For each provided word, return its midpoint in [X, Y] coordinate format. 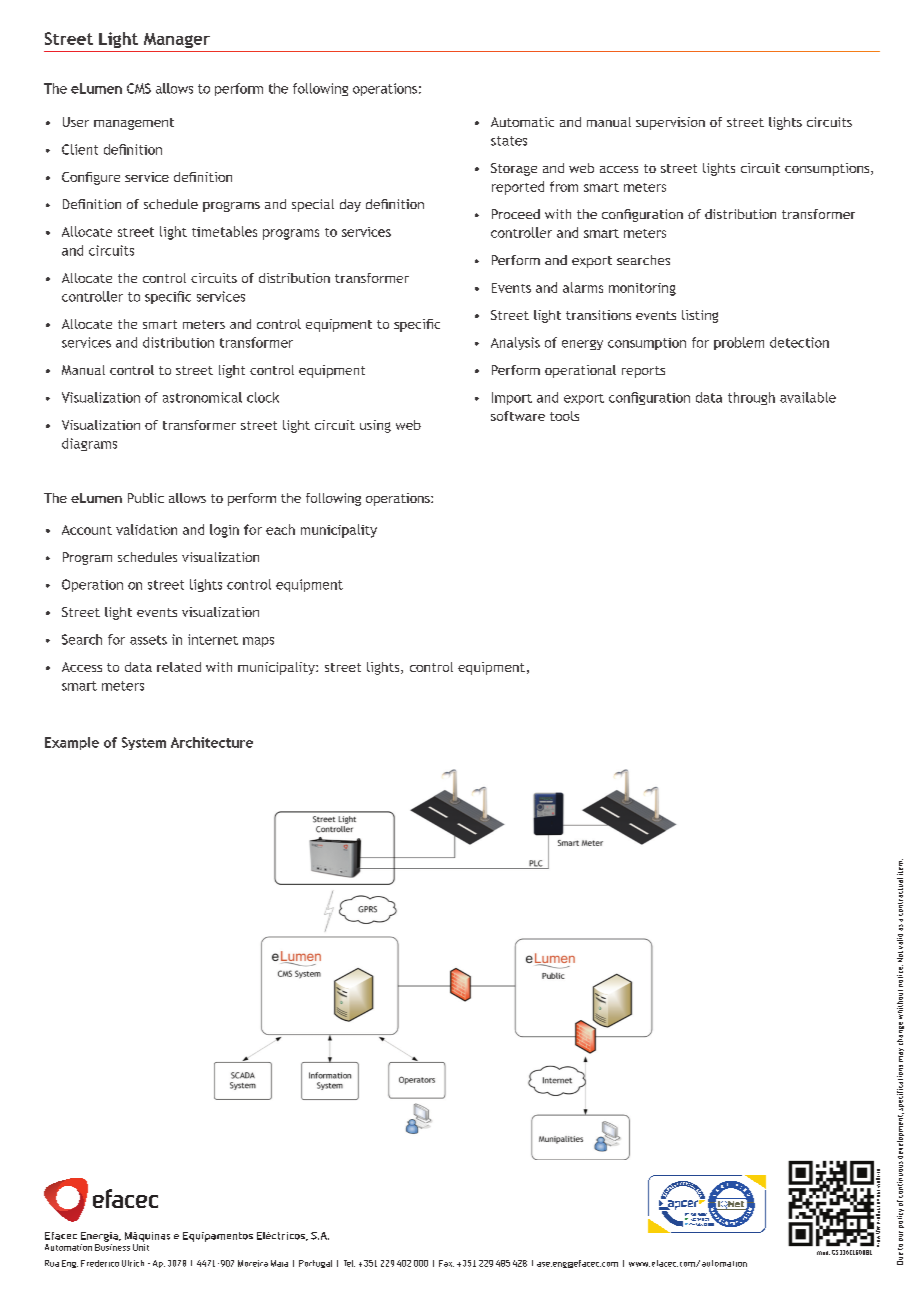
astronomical [202, 397]
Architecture [212, 742]
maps [258, 642]
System [144, 743]
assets [148, 640]
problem [739, 343]
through [751, 398]
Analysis [515, 343]
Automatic [522, 122]
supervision [670, 123]
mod [823, 1253]
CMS [139, 88]
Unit [141, 1246]
